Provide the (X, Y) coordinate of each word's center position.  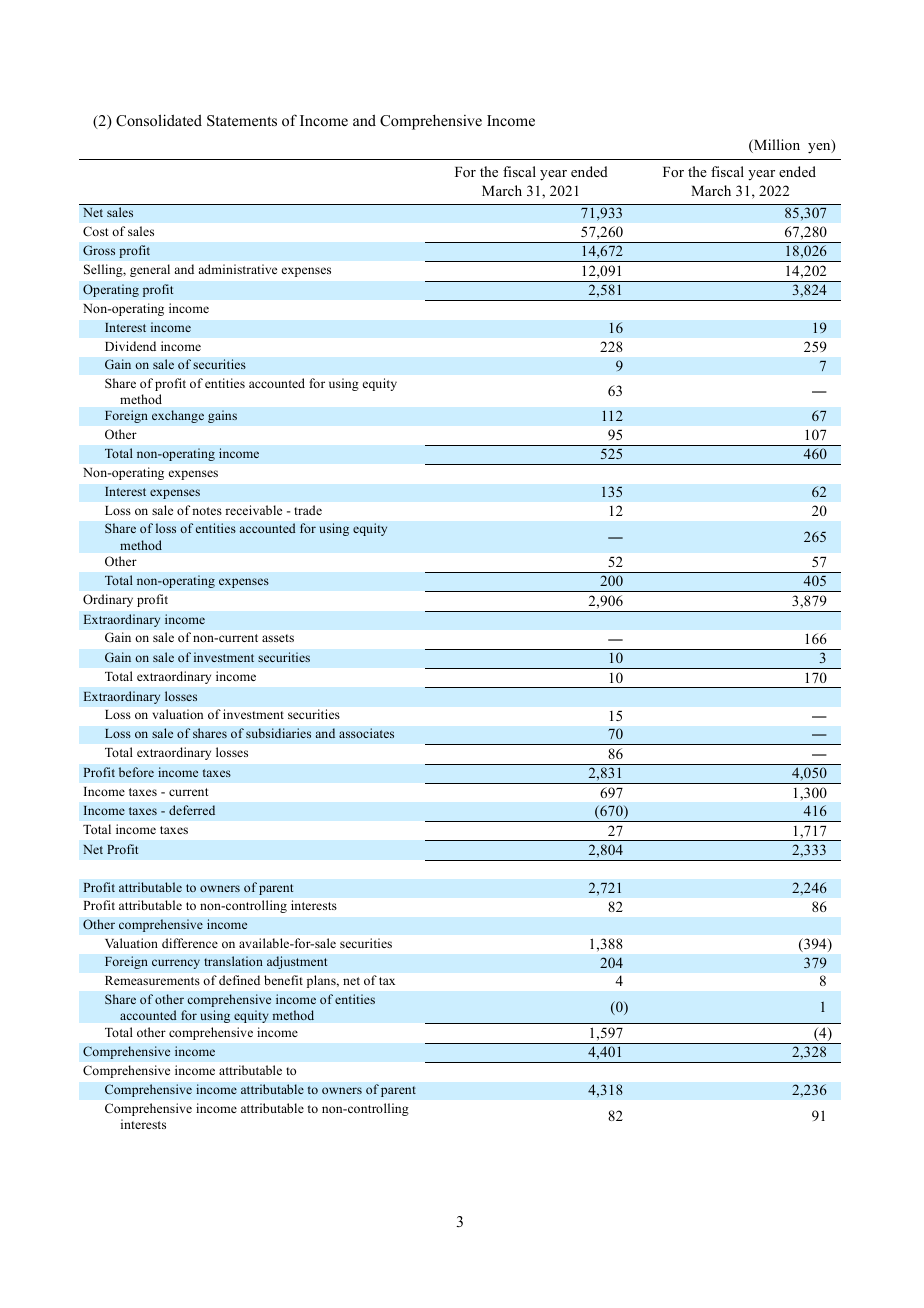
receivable (253, 510)
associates (366, 733)
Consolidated (159, 120)
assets (278, 638)
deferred (192, 810)
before (136, 772)
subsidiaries (278, 733)
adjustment (297, 962)
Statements (242, 121)
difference (190, 943)
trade (308, 510)
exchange (178, 416)
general (150, 270)
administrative (237, 269)
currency (176, 964)
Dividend (130, 346)
